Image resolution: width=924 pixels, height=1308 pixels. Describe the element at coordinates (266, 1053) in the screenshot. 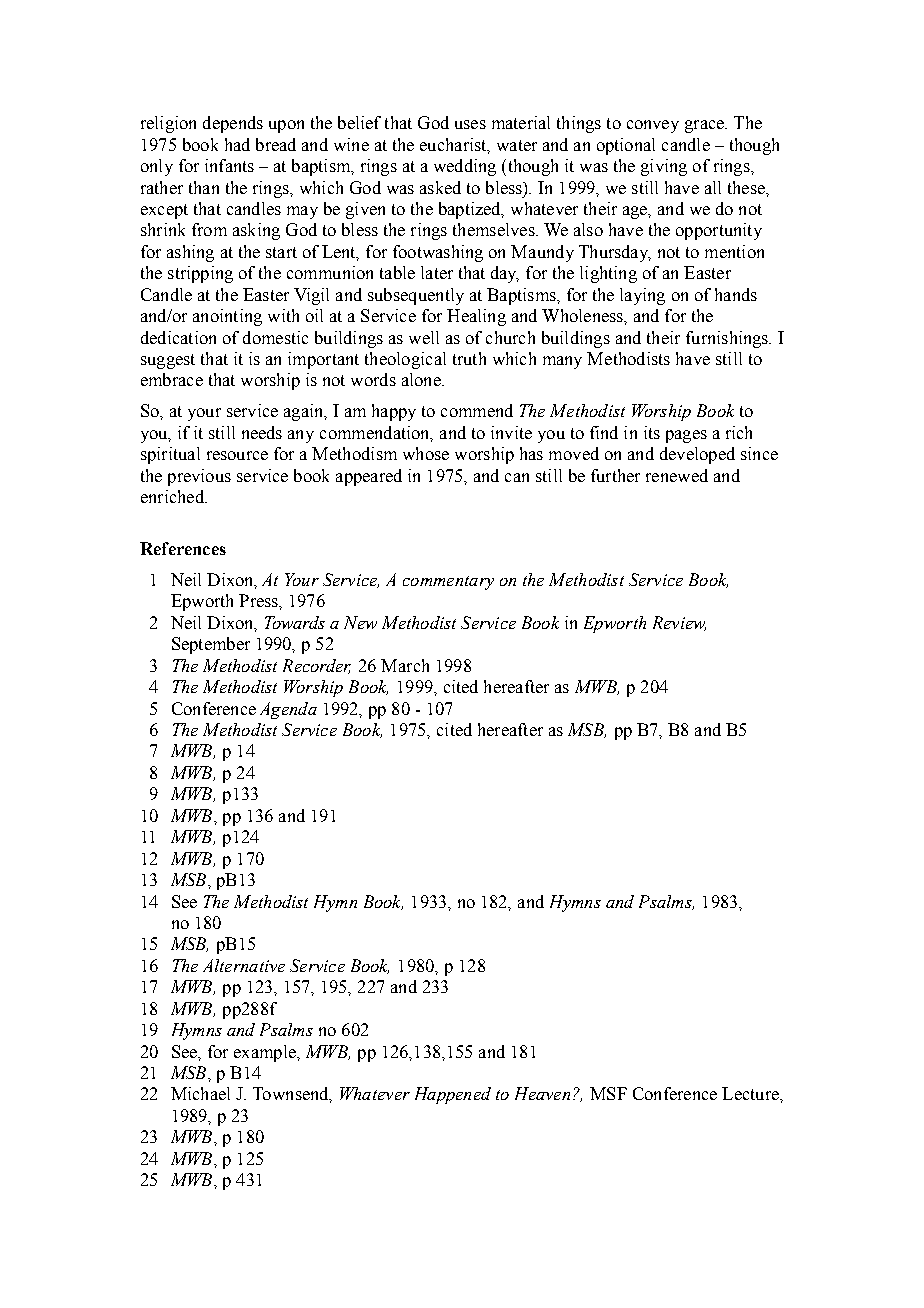

I see `example` at that location.
